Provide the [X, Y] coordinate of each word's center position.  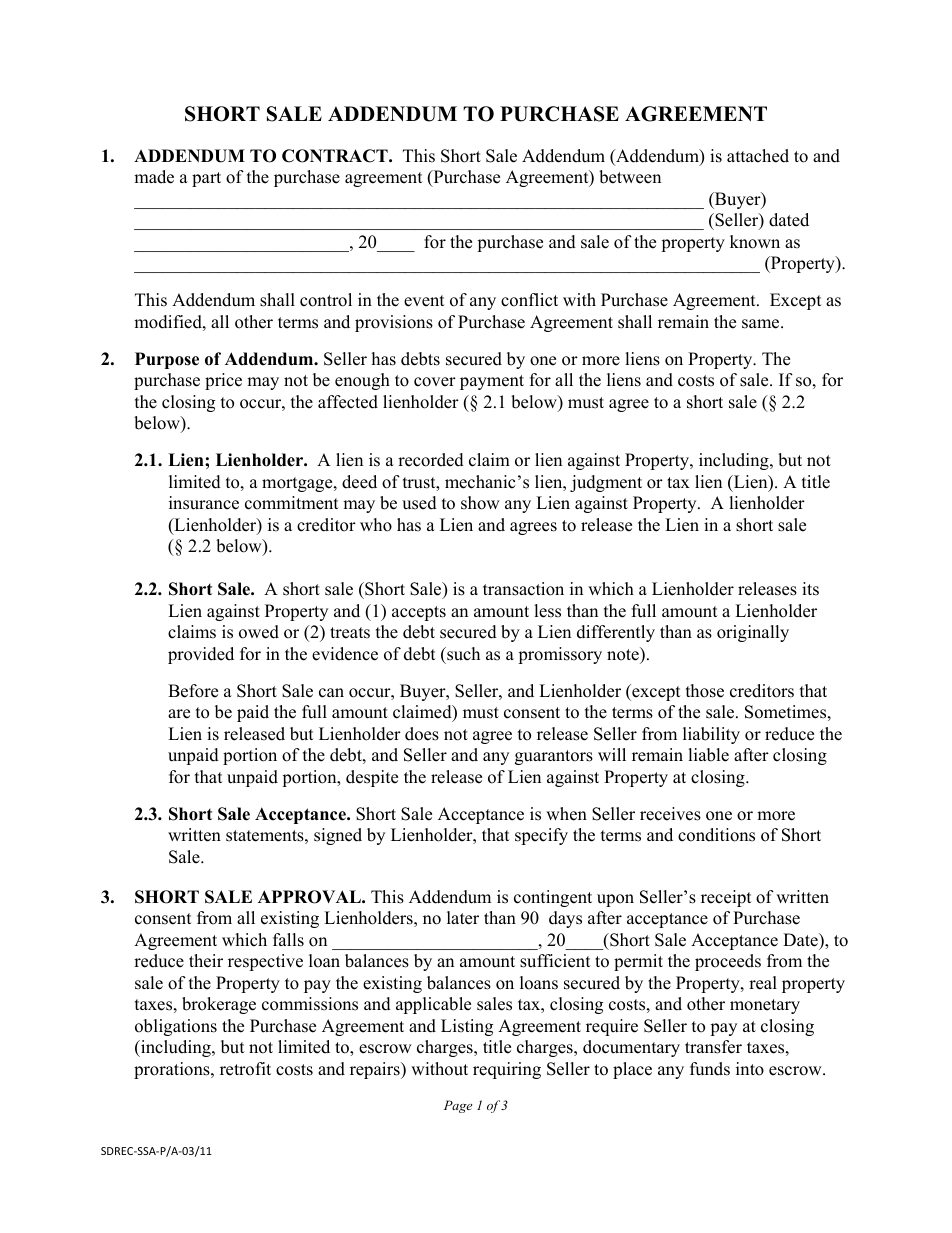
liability [711, 735]
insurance [204, 503]
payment [492, 382]
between [630, 177]
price [223, 381]
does [422, 734]
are [179, 714]
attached [758, 156]
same [762, 324]
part [206, 179]
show [480, 503]
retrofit [245, 1069]
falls [288, 940]
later [463, 918]
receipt [726, 898]
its [810, 589]
